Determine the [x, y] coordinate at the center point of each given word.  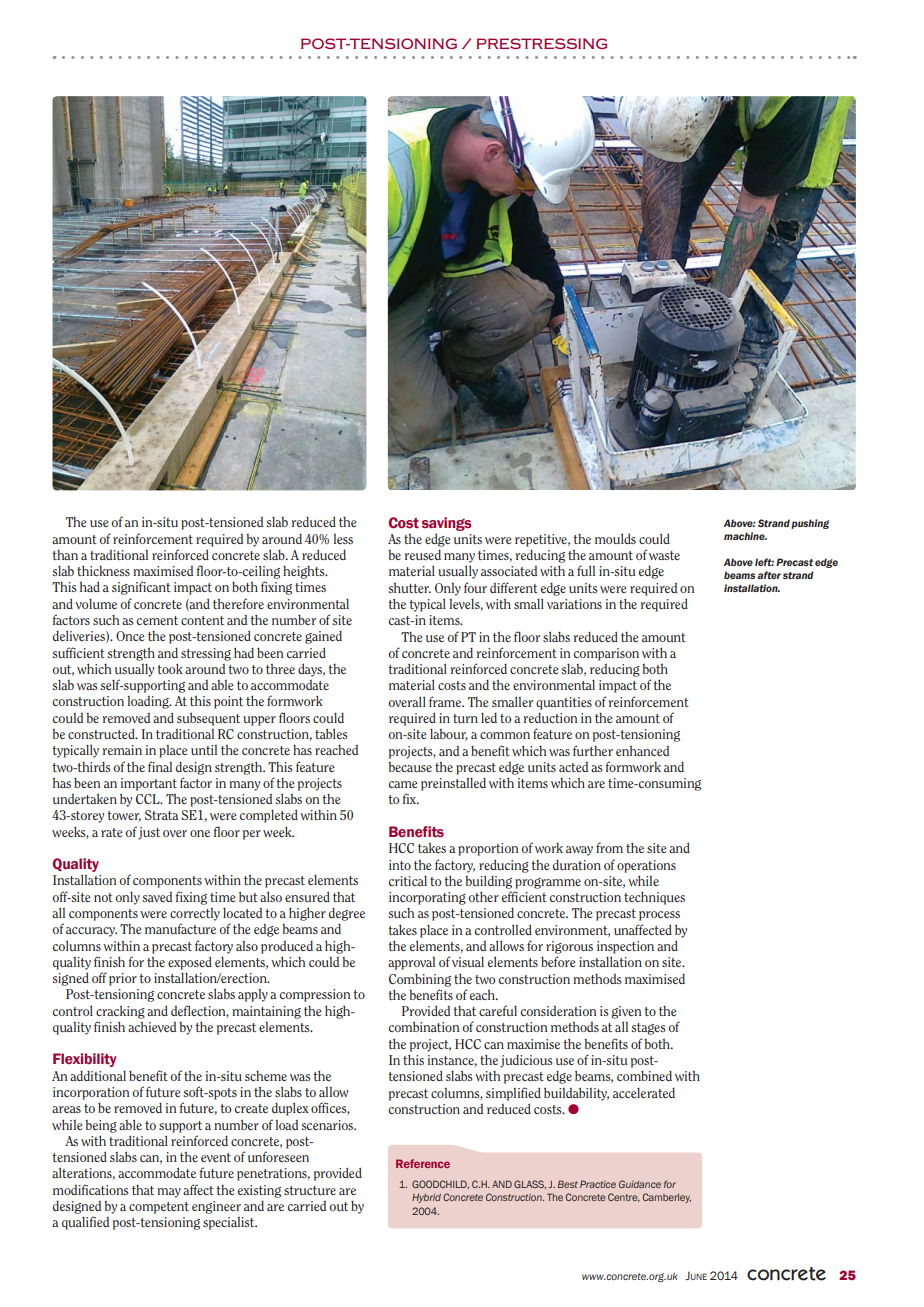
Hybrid [426, 1198]
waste [664, 555]
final [160, 766]
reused [423, 555]
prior [123, 979]
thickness [103, 570]
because [410, 767]
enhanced [642, 750]
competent [159, 1208]
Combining [420, 980]
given [626, 1012]
